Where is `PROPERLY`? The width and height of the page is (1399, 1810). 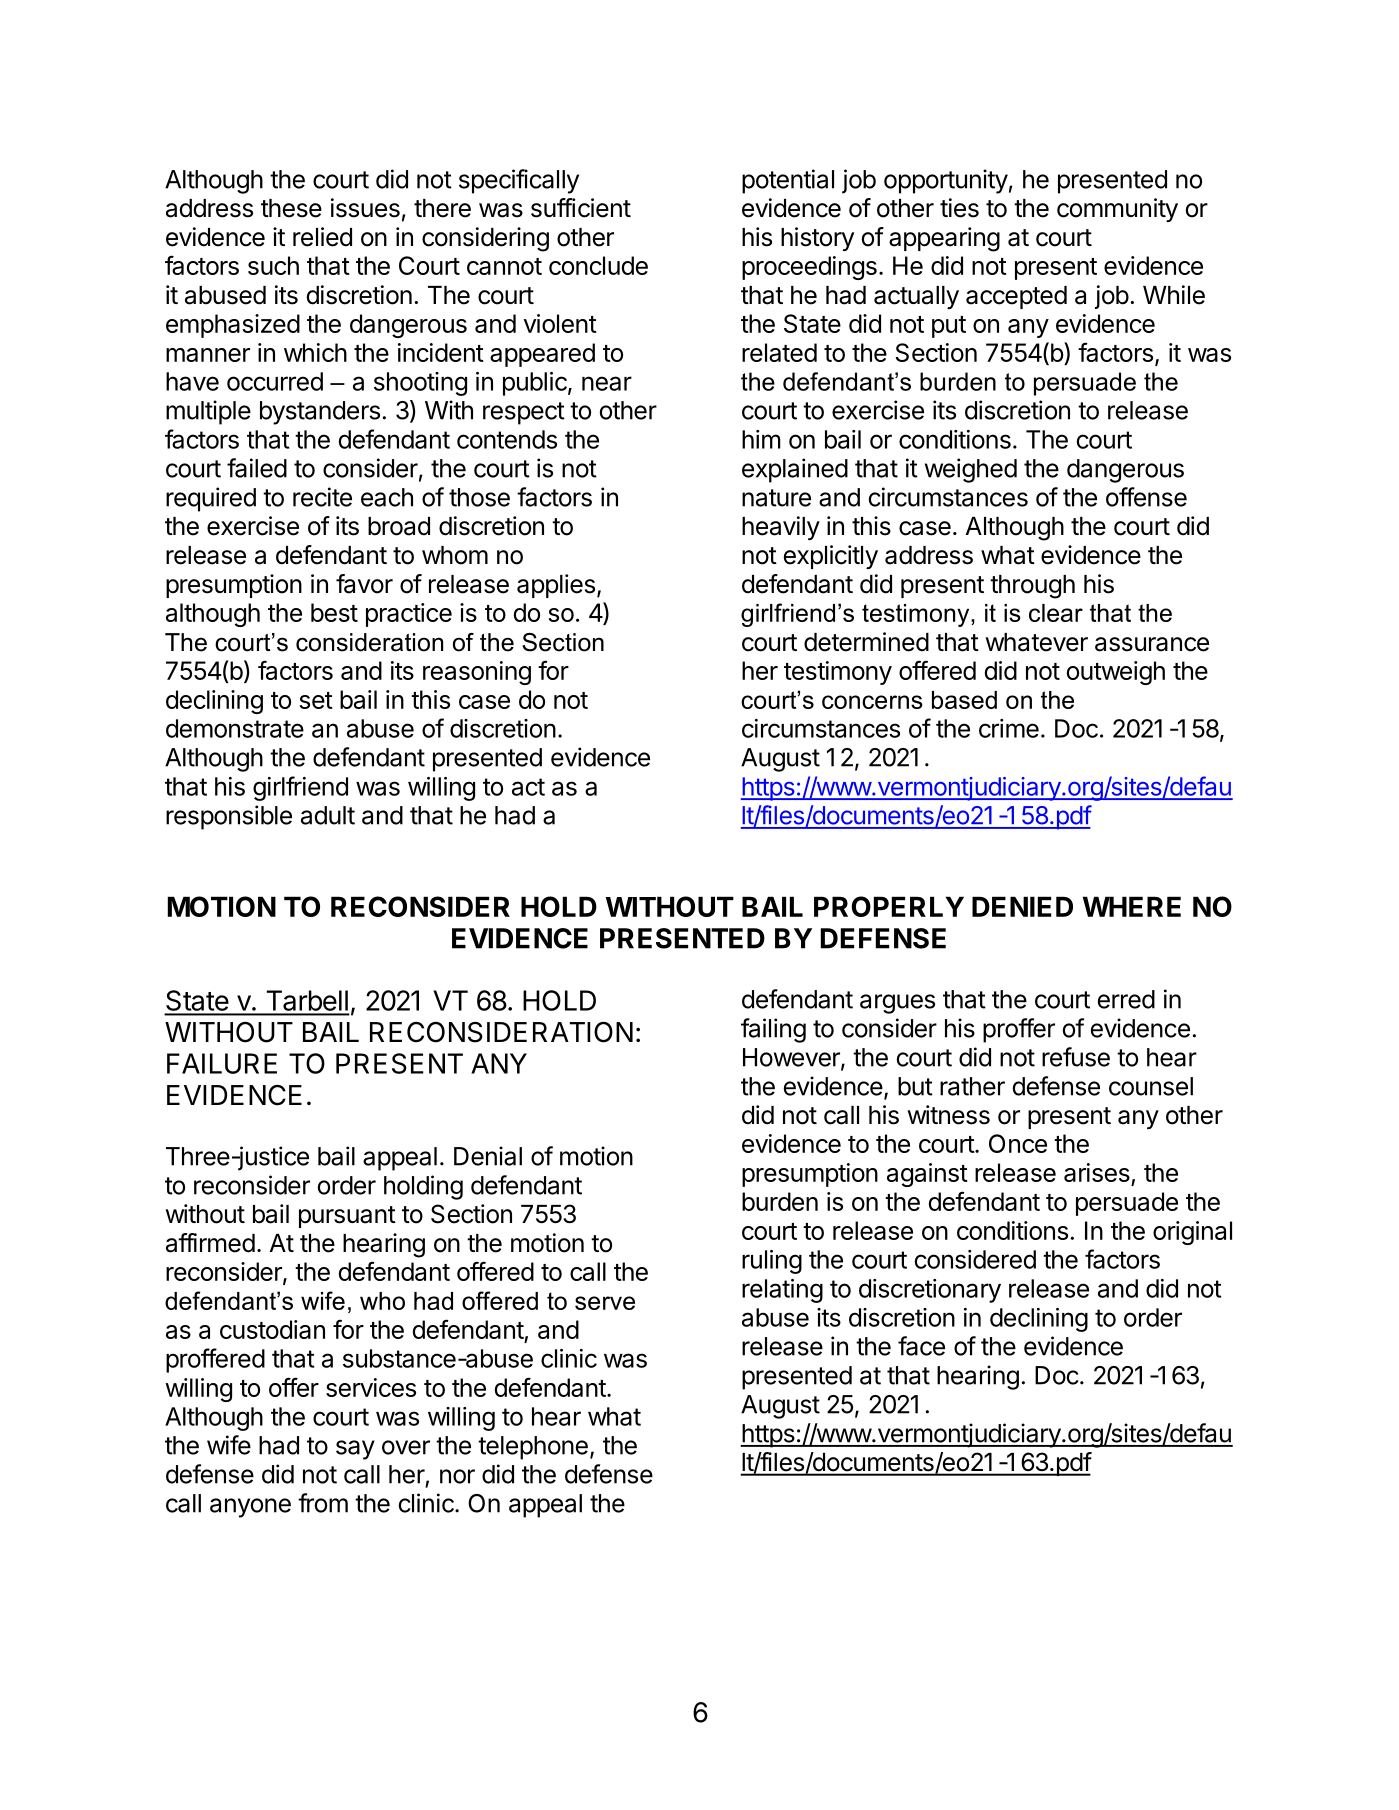
PROPERLY is located at coordinates (889, 906).
